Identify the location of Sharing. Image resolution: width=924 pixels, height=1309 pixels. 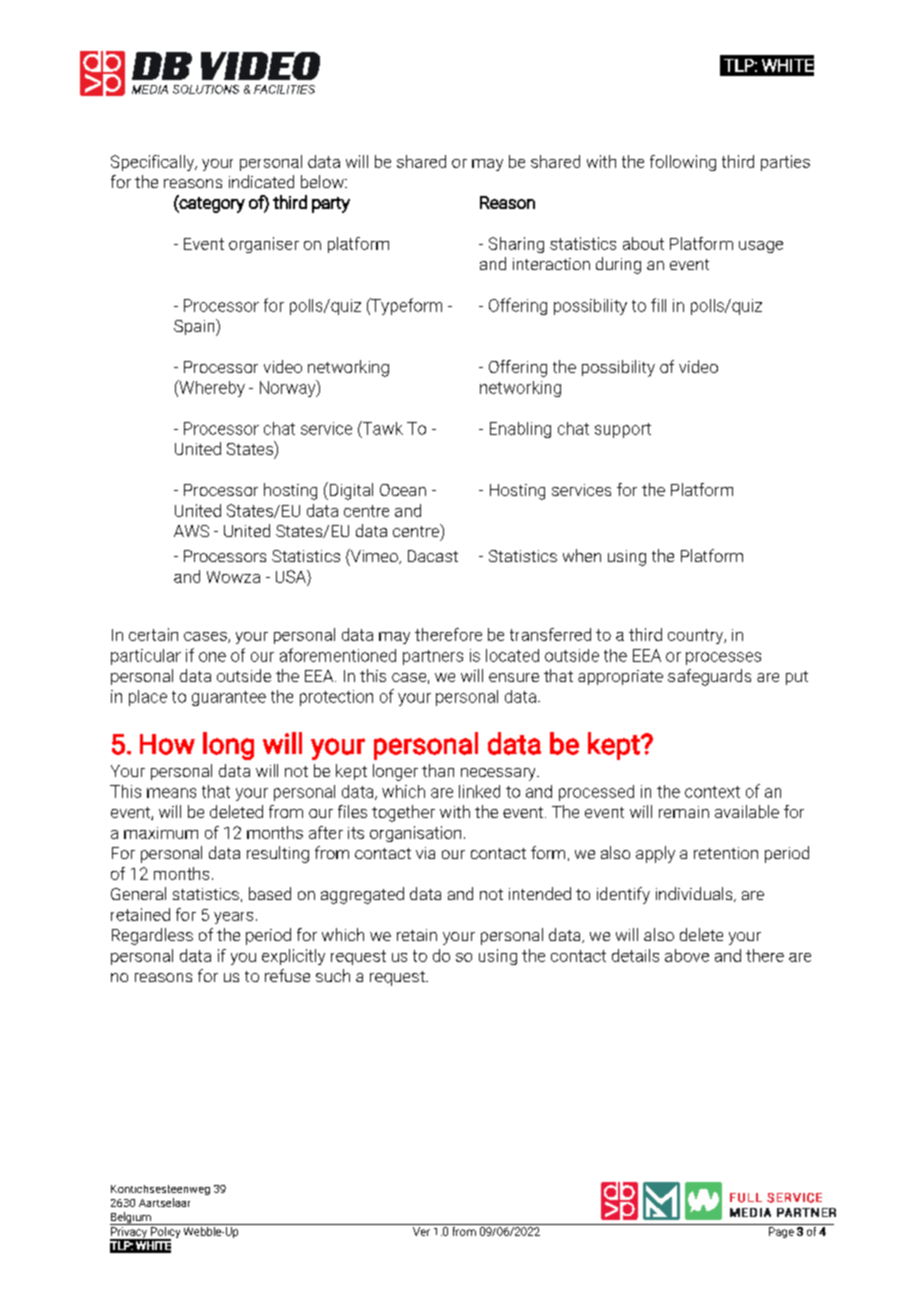
(516, 245).
